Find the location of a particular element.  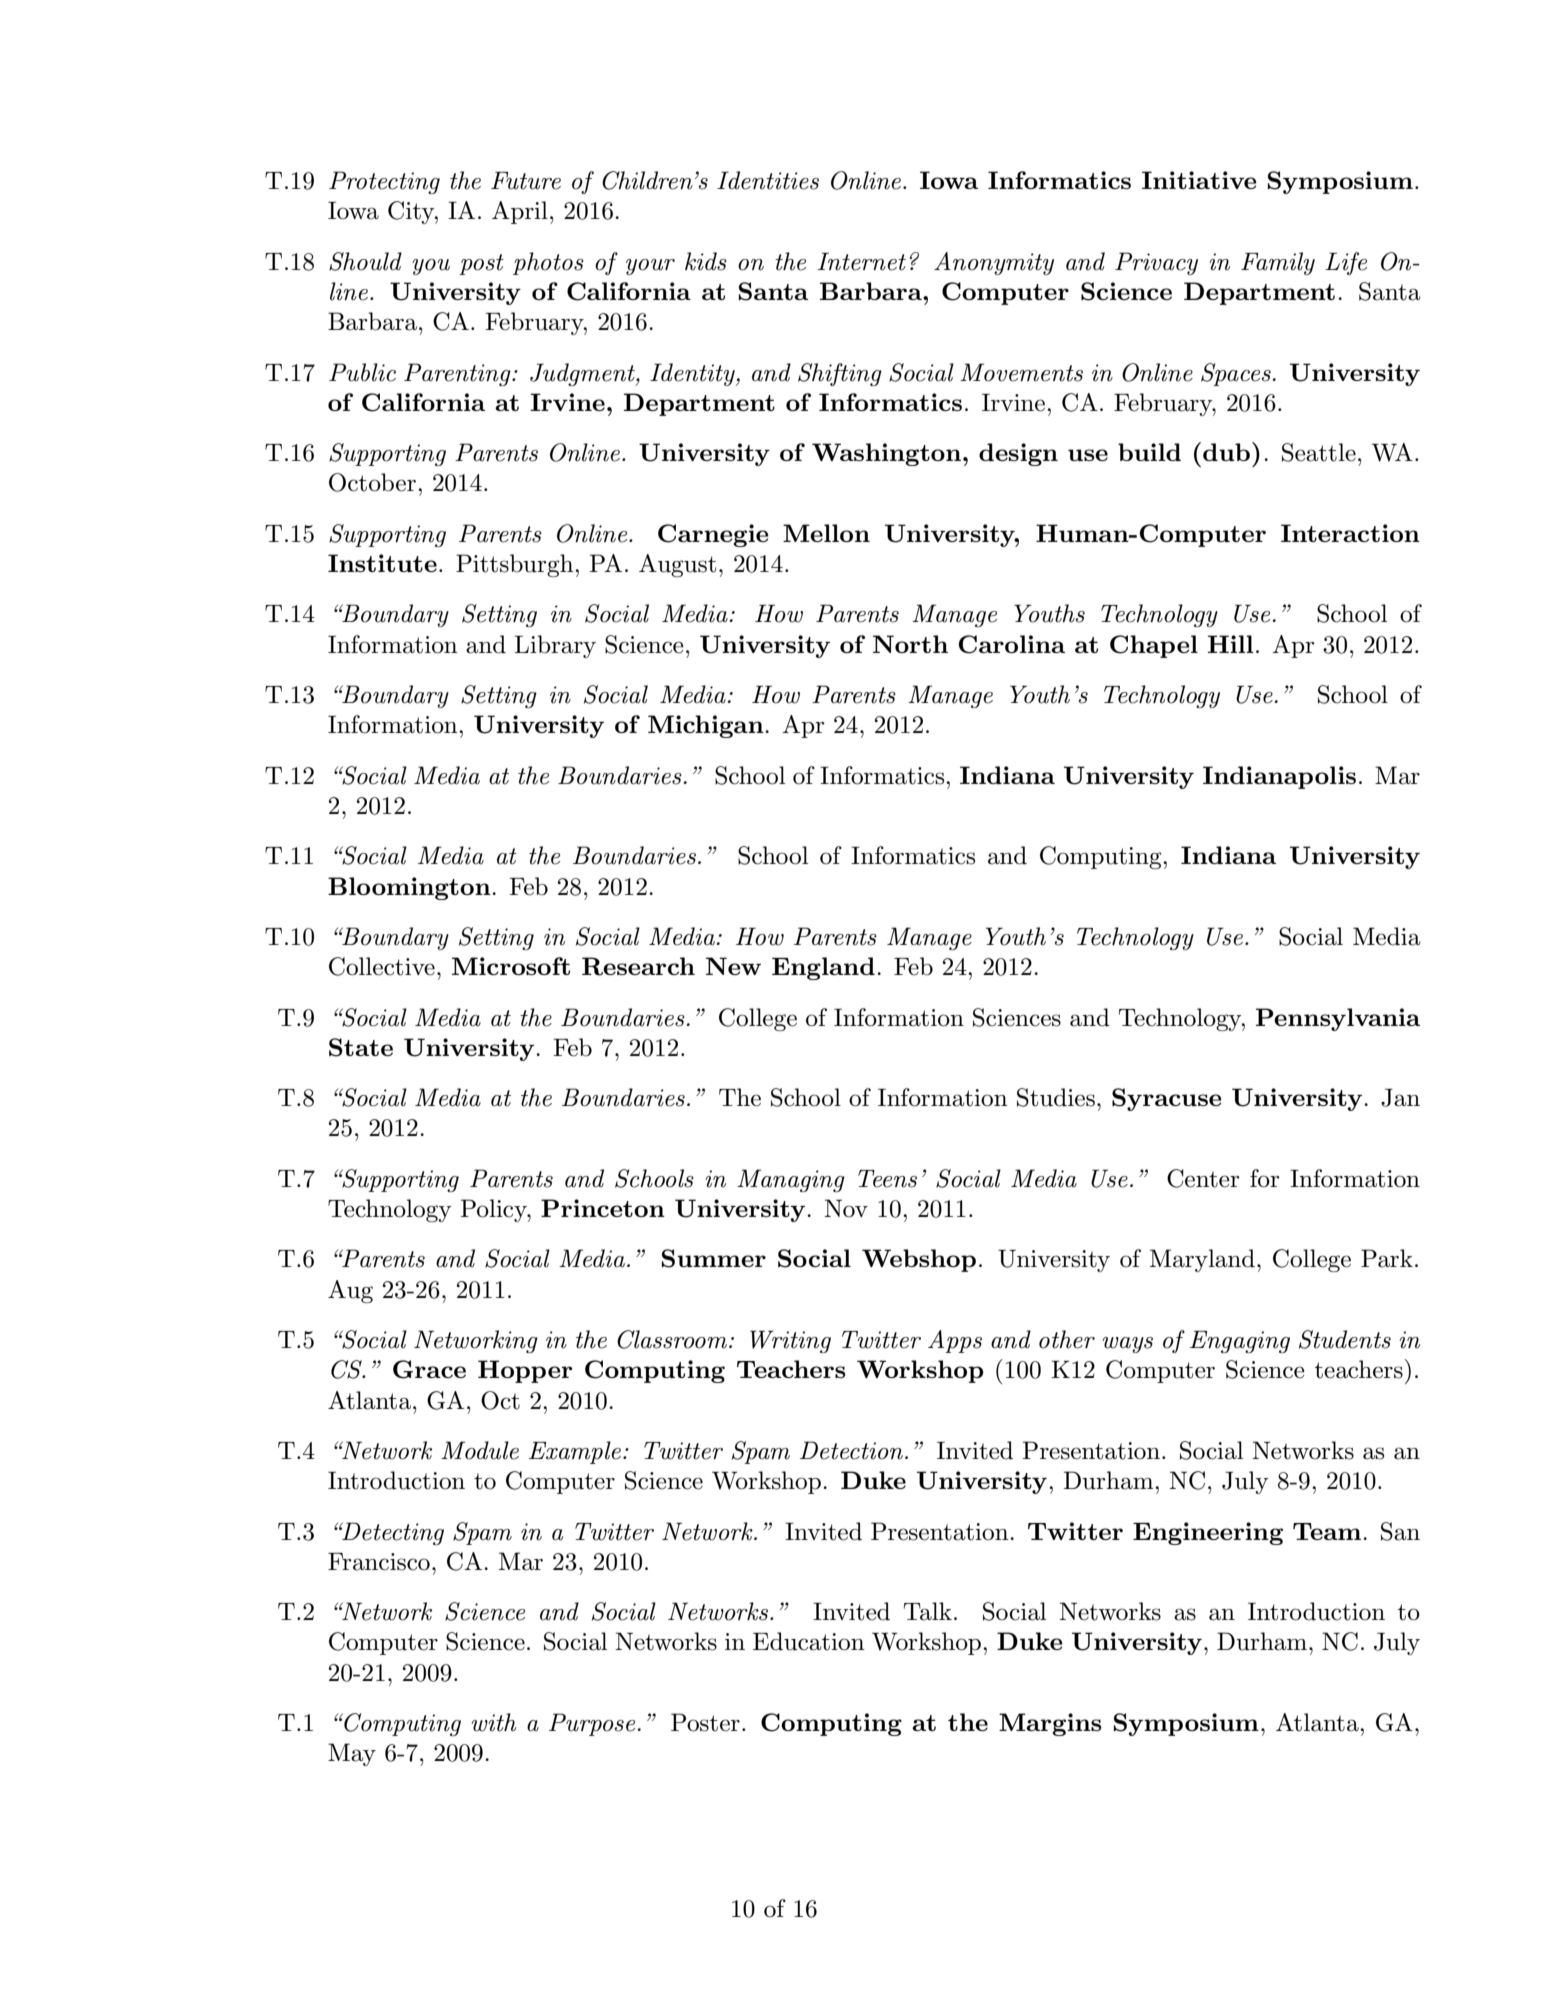

England is located at coordinates (823, 968).
